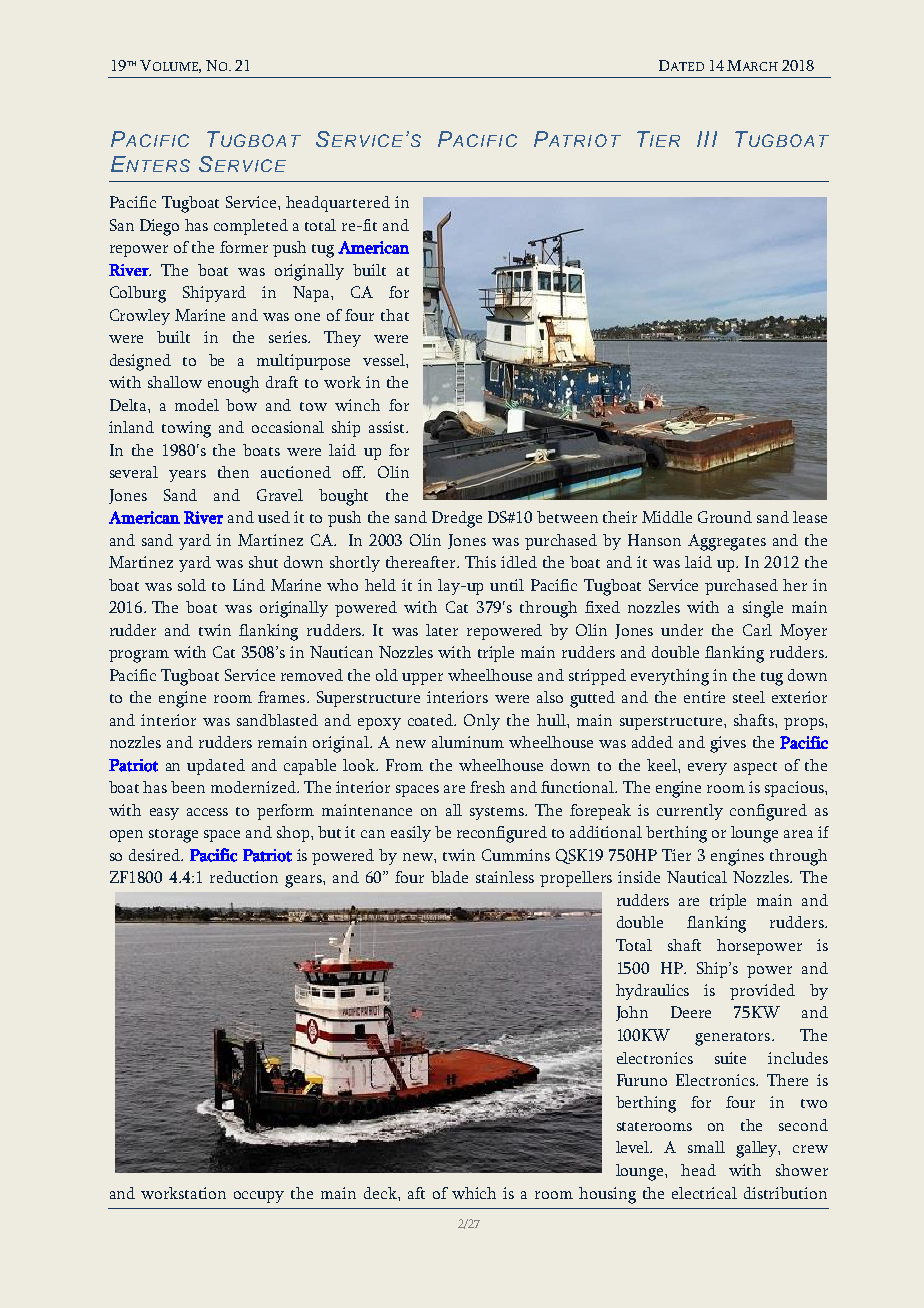 This document has height=1308, width=924. What do you see at coordinates (498, 813) in the document?
I see `systems` at bounding box center [498, 813].
